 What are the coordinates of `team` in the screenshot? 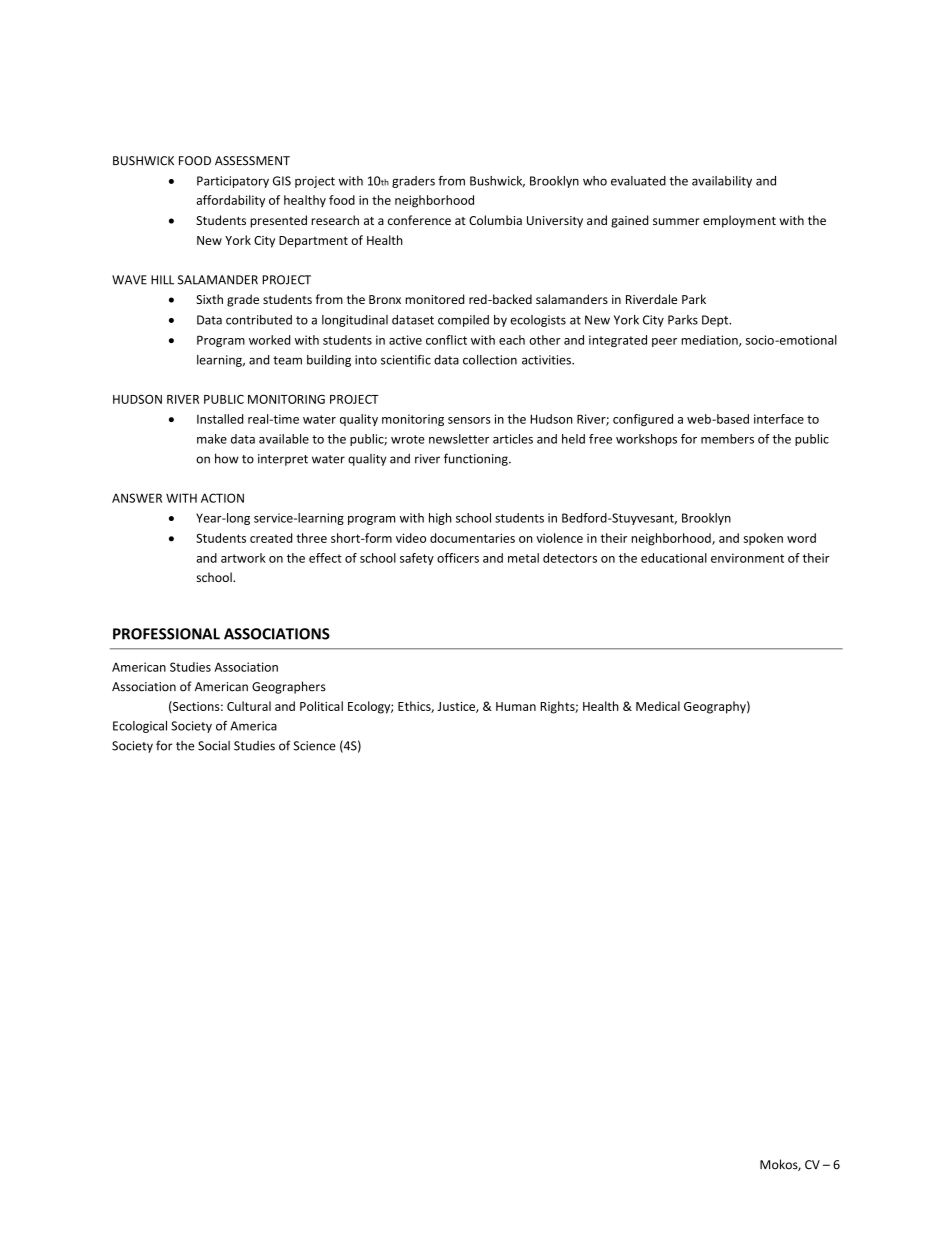 It's located at (287, 360).
